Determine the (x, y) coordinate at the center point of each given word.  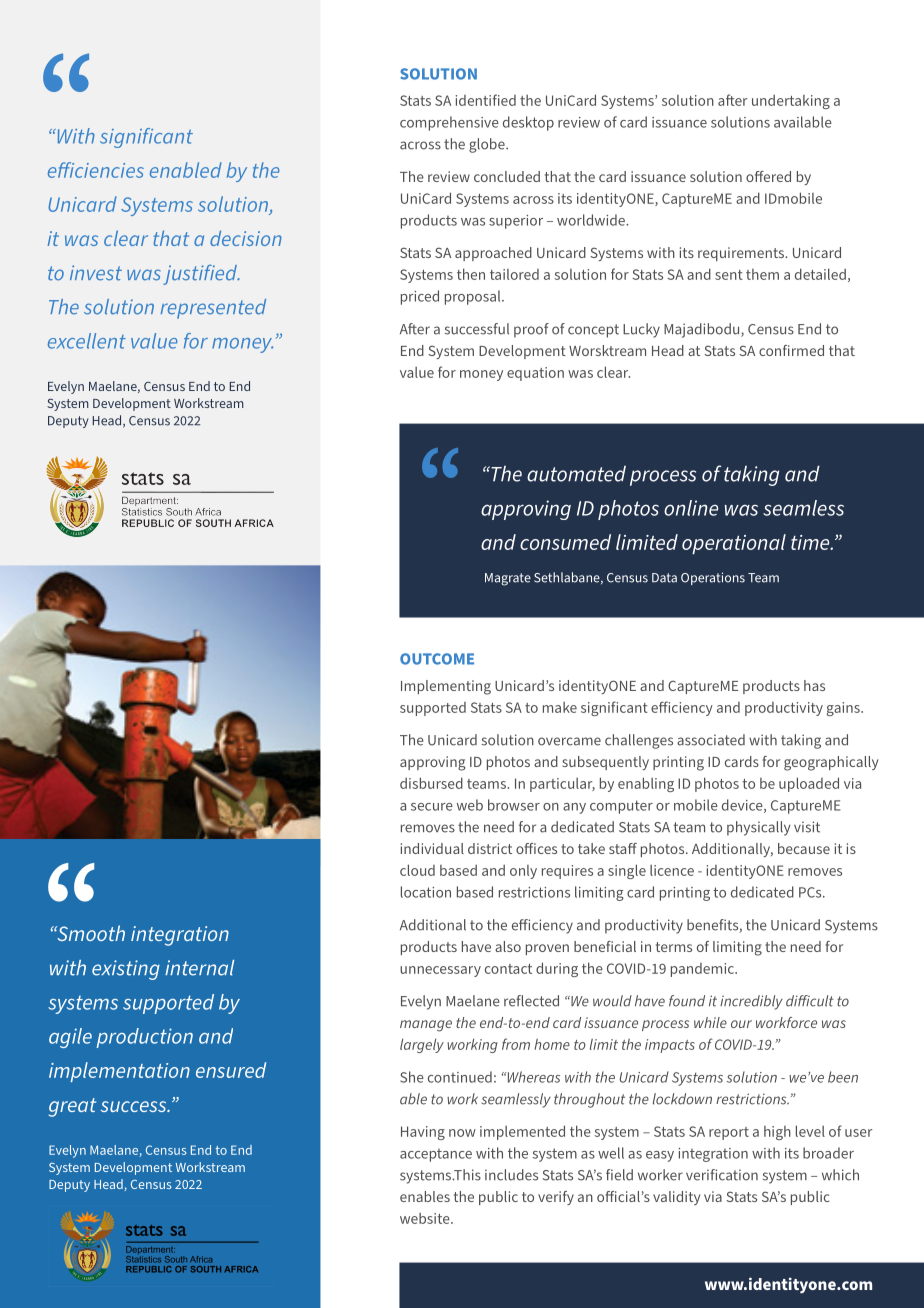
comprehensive (449, 123)
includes (511, 1175)
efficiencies (96, 170)
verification (722, 1175)
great (72, 1107)
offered (768, 176)
